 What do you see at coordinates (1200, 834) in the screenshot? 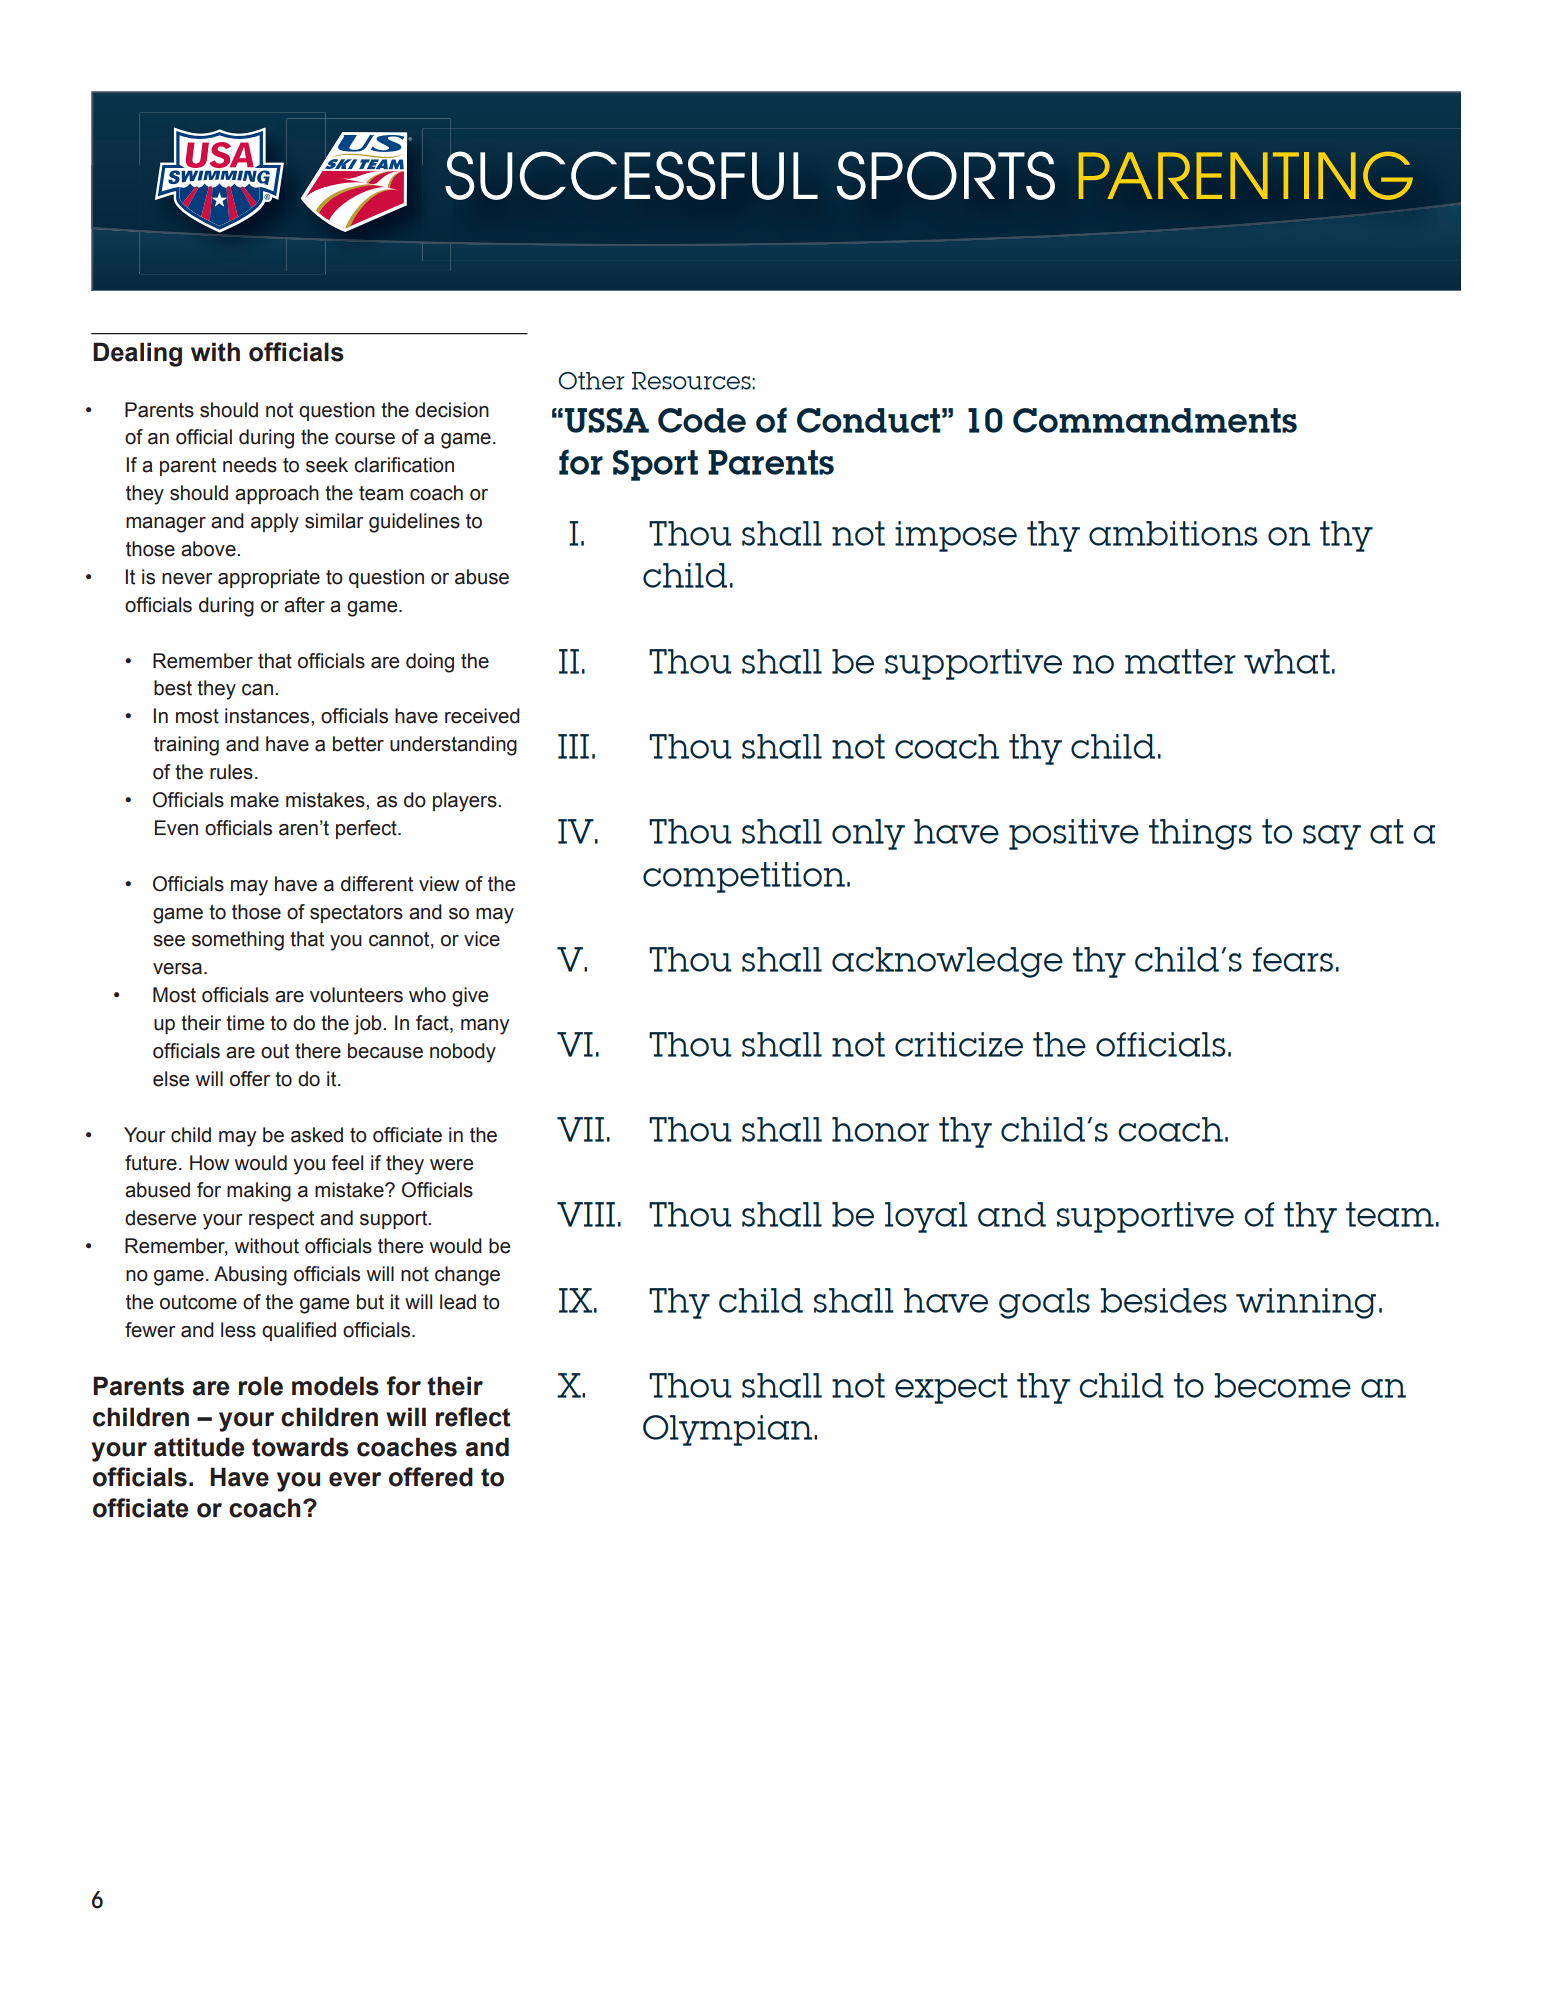
I see `things` at bounding box center [1200, 834].
